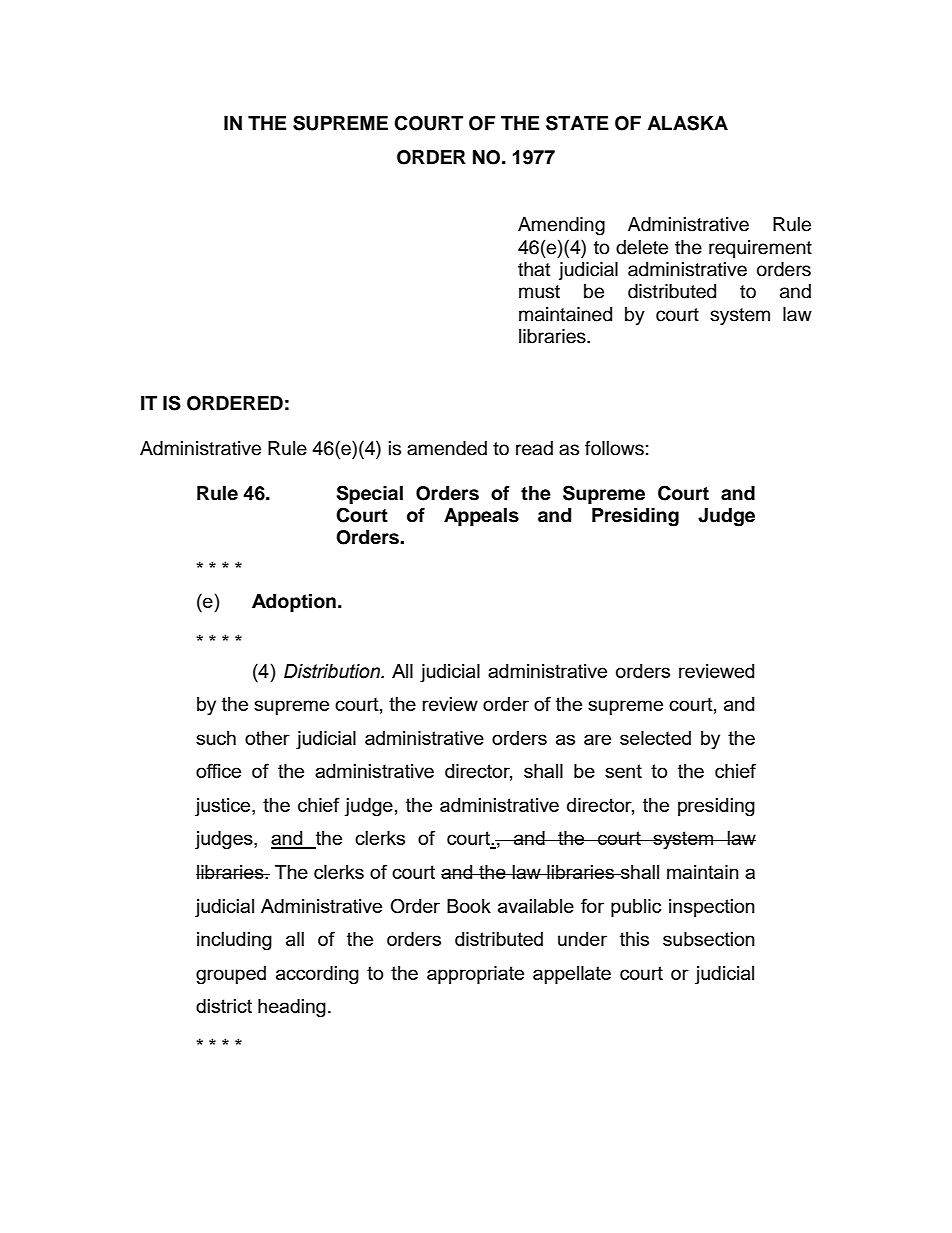  What do you see at coordinates (292, 1008) in the screenshot?
I see `heading` at bounding box center [292, 1008].
